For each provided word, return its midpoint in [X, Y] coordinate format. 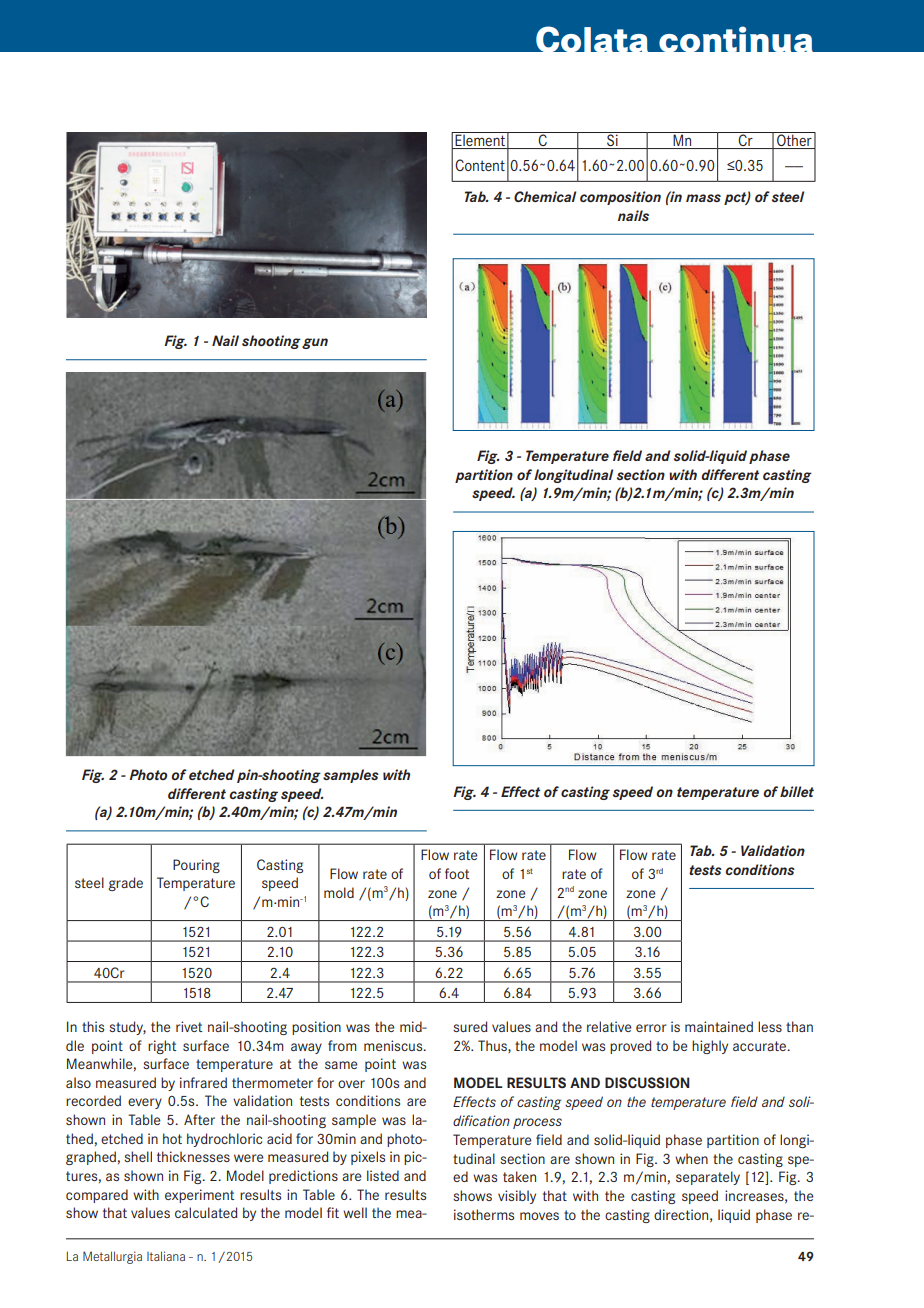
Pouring [196, 866]
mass [703, 198]
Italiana [166, 1256]
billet [797, 791]
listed [383, 1175]
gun [315, 343]
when [691, 1158]
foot [457, 873]
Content [480, 165]
